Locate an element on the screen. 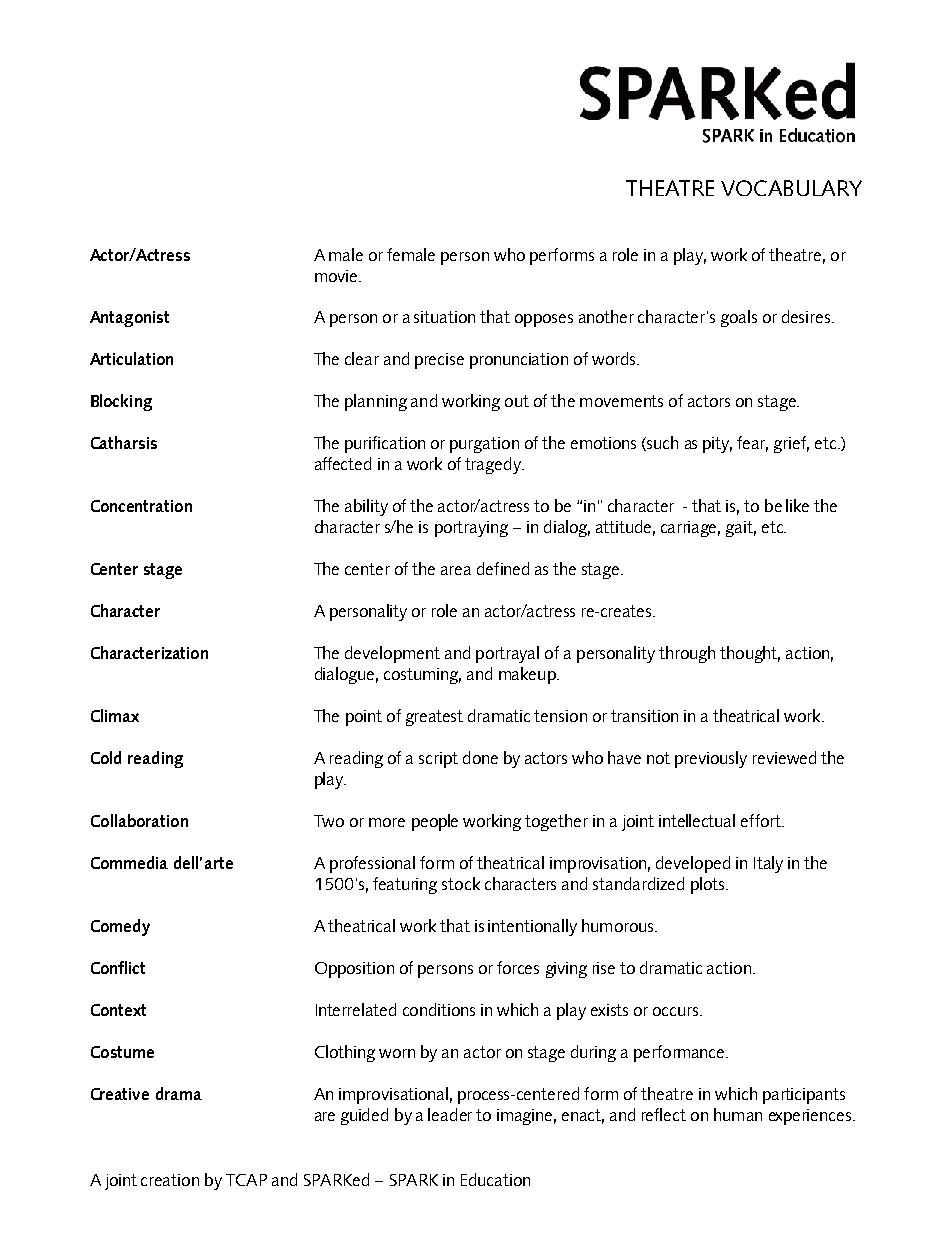 This screenshot has height=1233, width=952. creation is located at coordinates (170, 1180).
